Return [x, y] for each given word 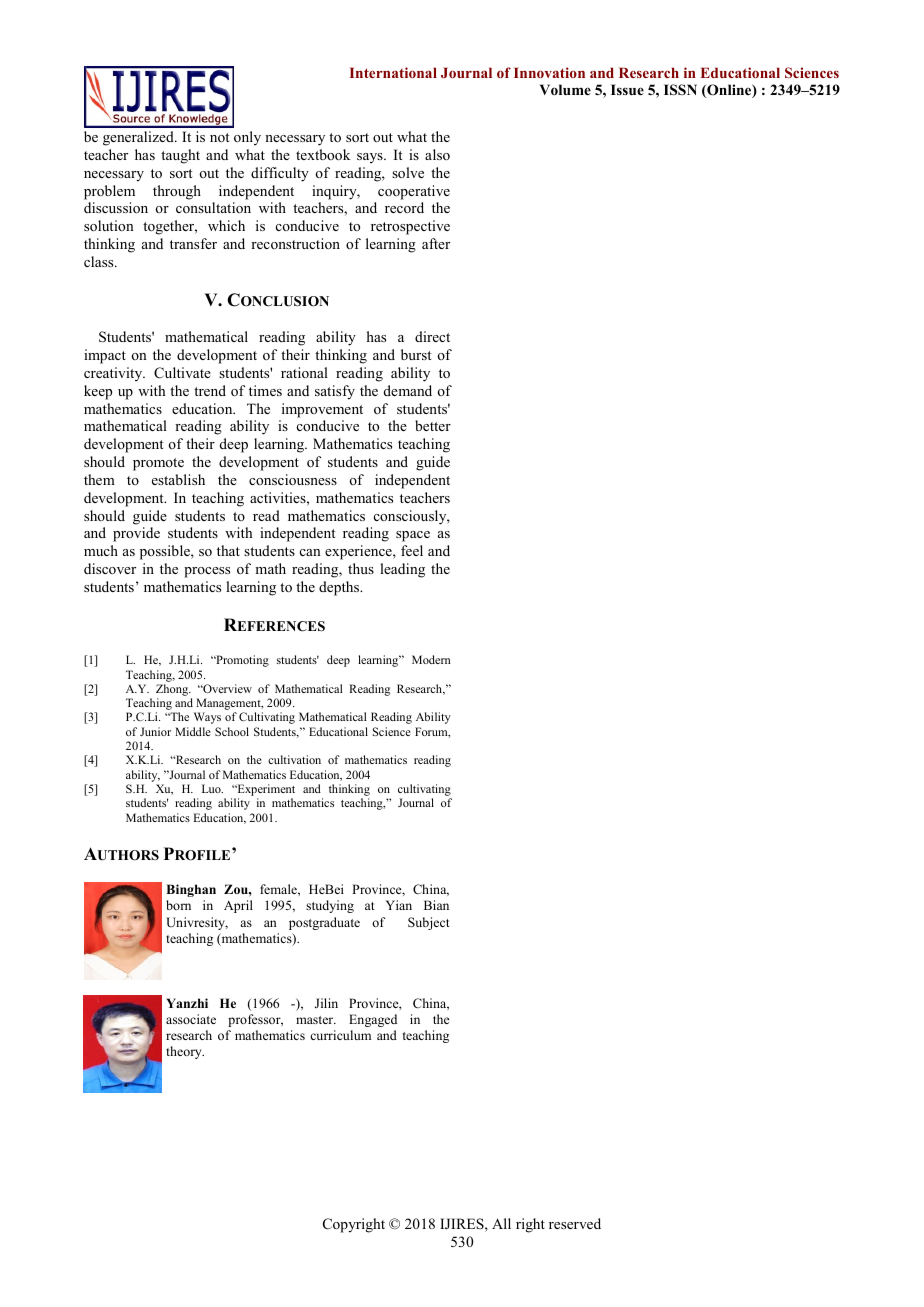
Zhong [173, 691]
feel [412, 550]
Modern [431, 659]
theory [185, 1052]
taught [180, 156]
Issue [627, 89]
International [393, 72]
